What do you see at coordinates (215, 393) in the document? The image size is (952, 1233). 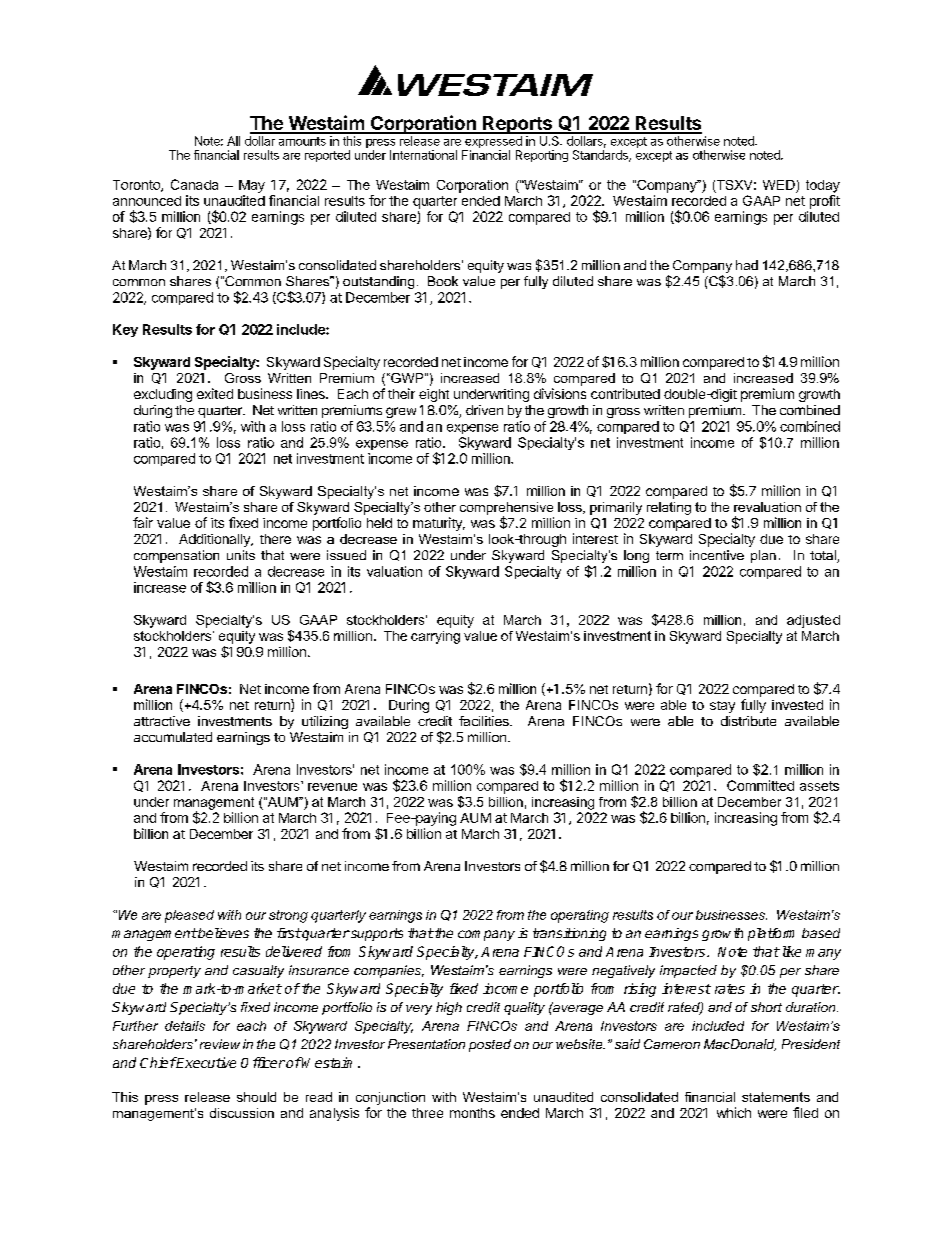 I see `exited` at bounding box center [215, 393].
